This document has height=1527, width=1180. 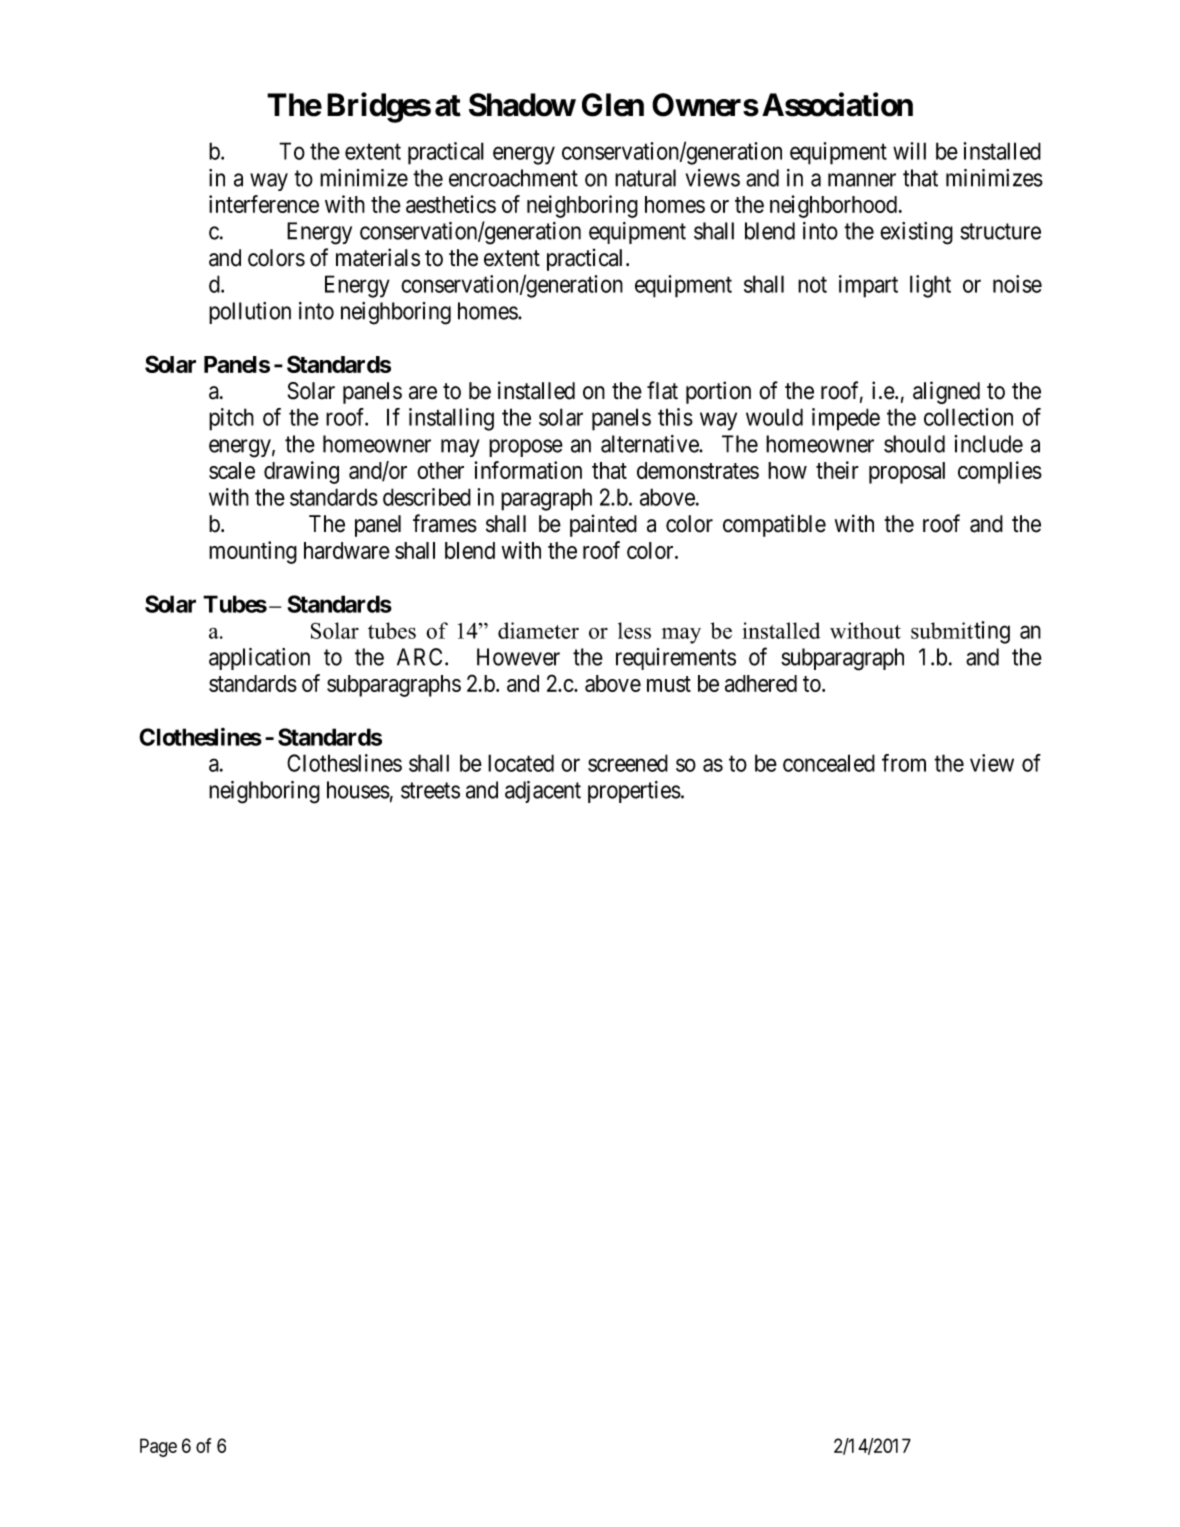 What do you see at coordinates (909, 151) in the document?
I see `will` at bounding box center [909, 151].
